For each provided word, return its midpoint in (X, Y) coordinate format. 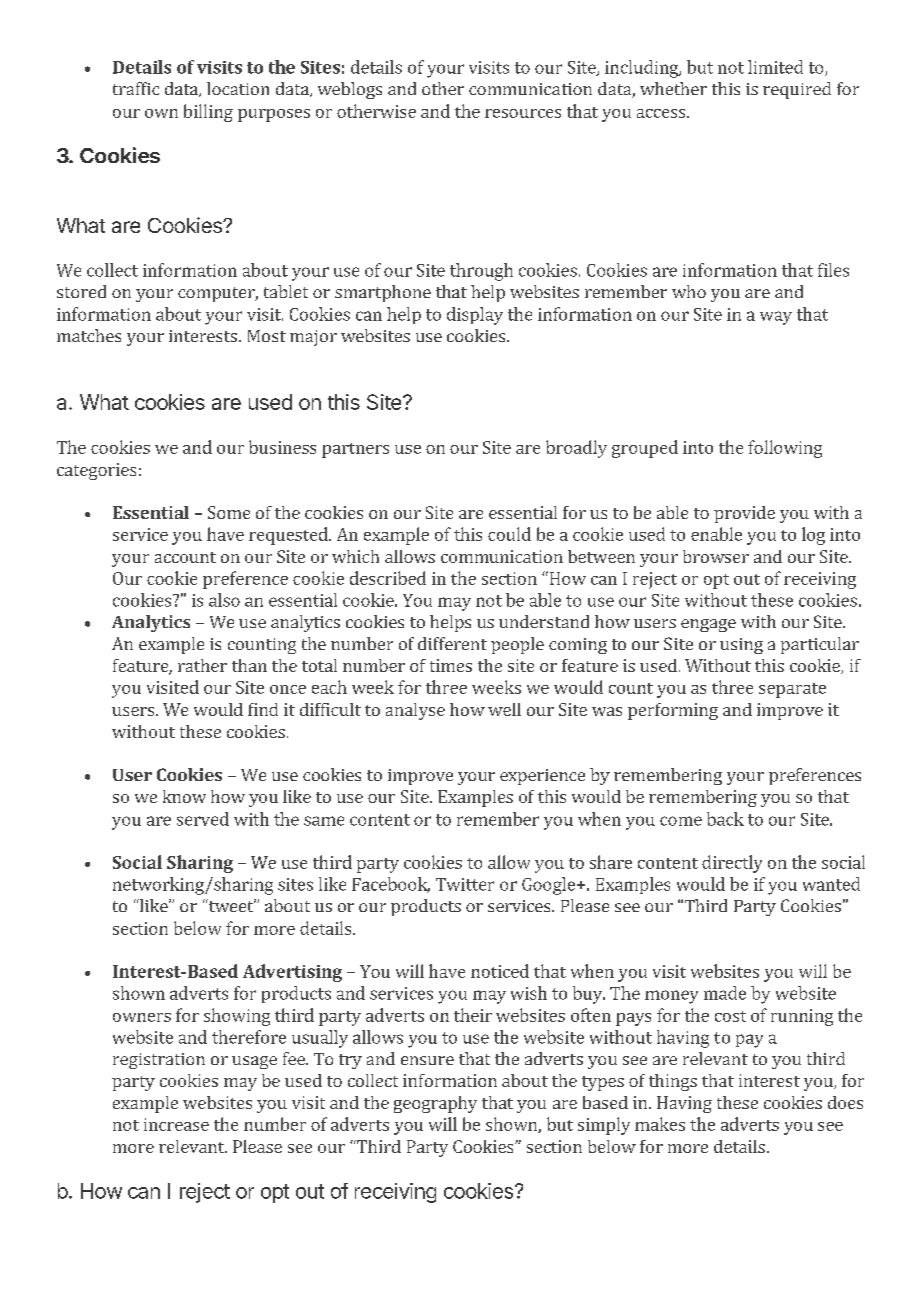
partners (355, 450)
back (725, 819)
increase (176, 1124)
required (797, 90)
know (184, 796)
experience (542, 777)
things (673, 1082)
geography (435, 1104)
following (785, 449)
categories (96, 471)
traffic (136, 88)
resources (523, 113)
